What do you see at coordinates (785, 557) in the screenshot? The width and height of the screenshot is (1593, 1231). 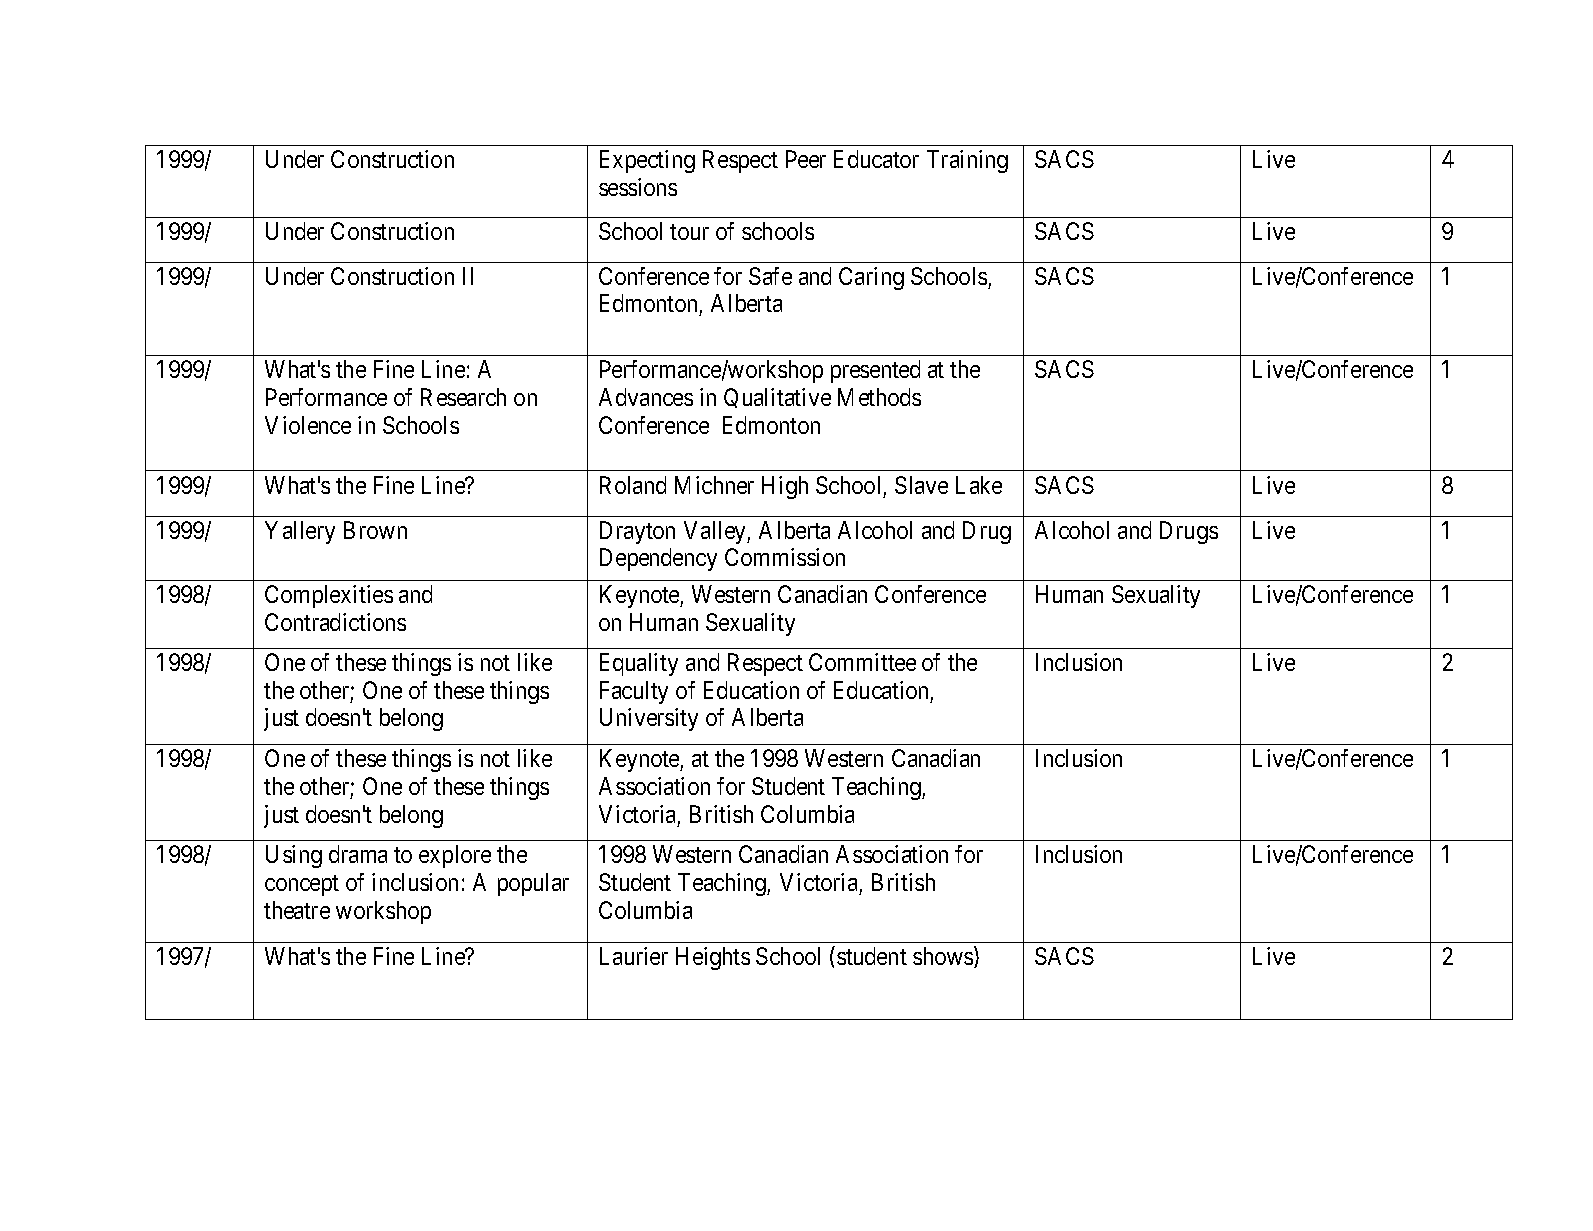 I see `Commission` at bounding box center [785, 557].
